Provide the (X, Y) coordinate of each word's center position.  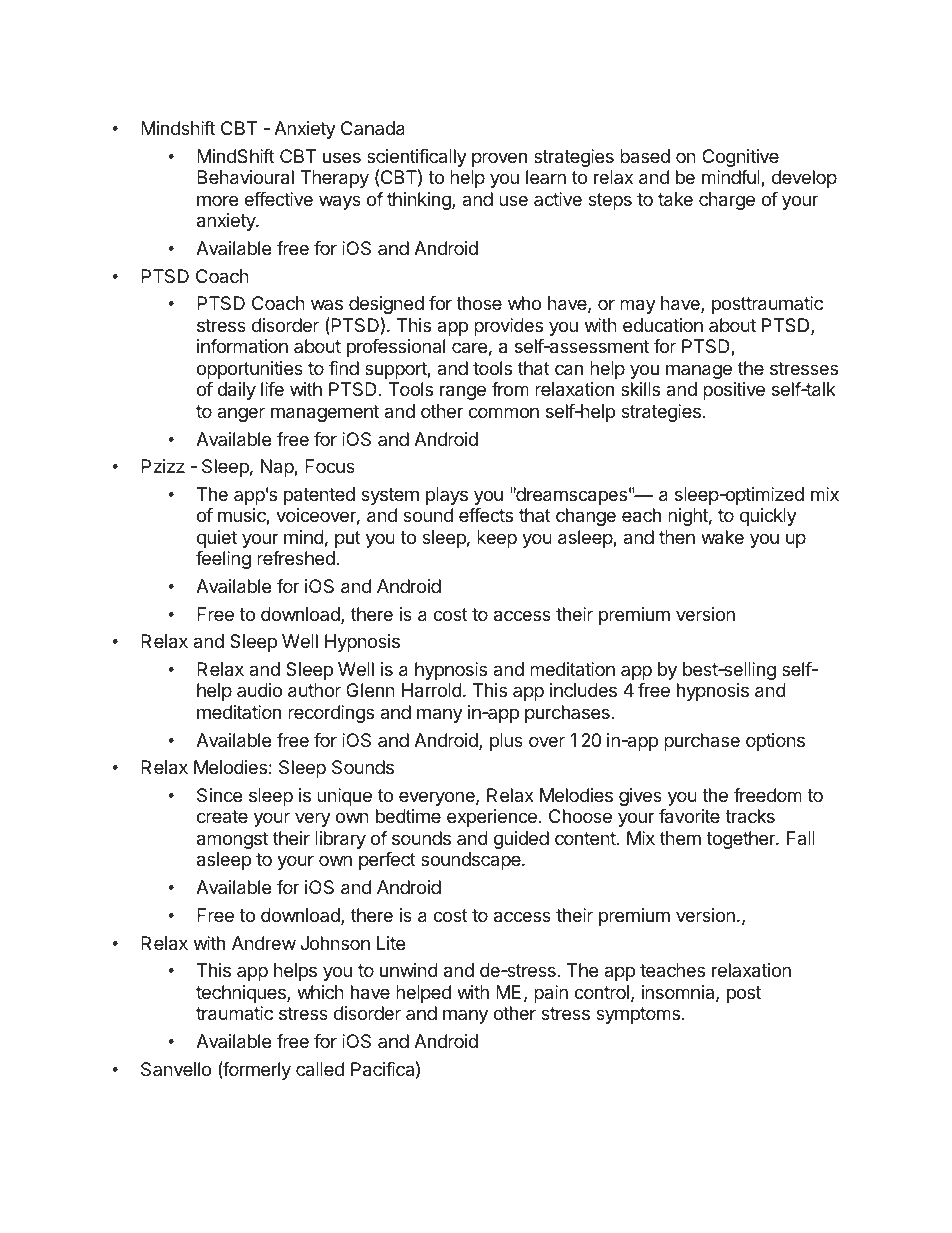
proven (499, 159)
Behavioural (245, 177)
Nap (278, 468)
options (775, 742)
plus (506, 742)
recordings (331, 714)
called (320, 1069)
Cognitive (740, 158)
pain (551, 994)
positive (734, 391)
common (504, 412)
